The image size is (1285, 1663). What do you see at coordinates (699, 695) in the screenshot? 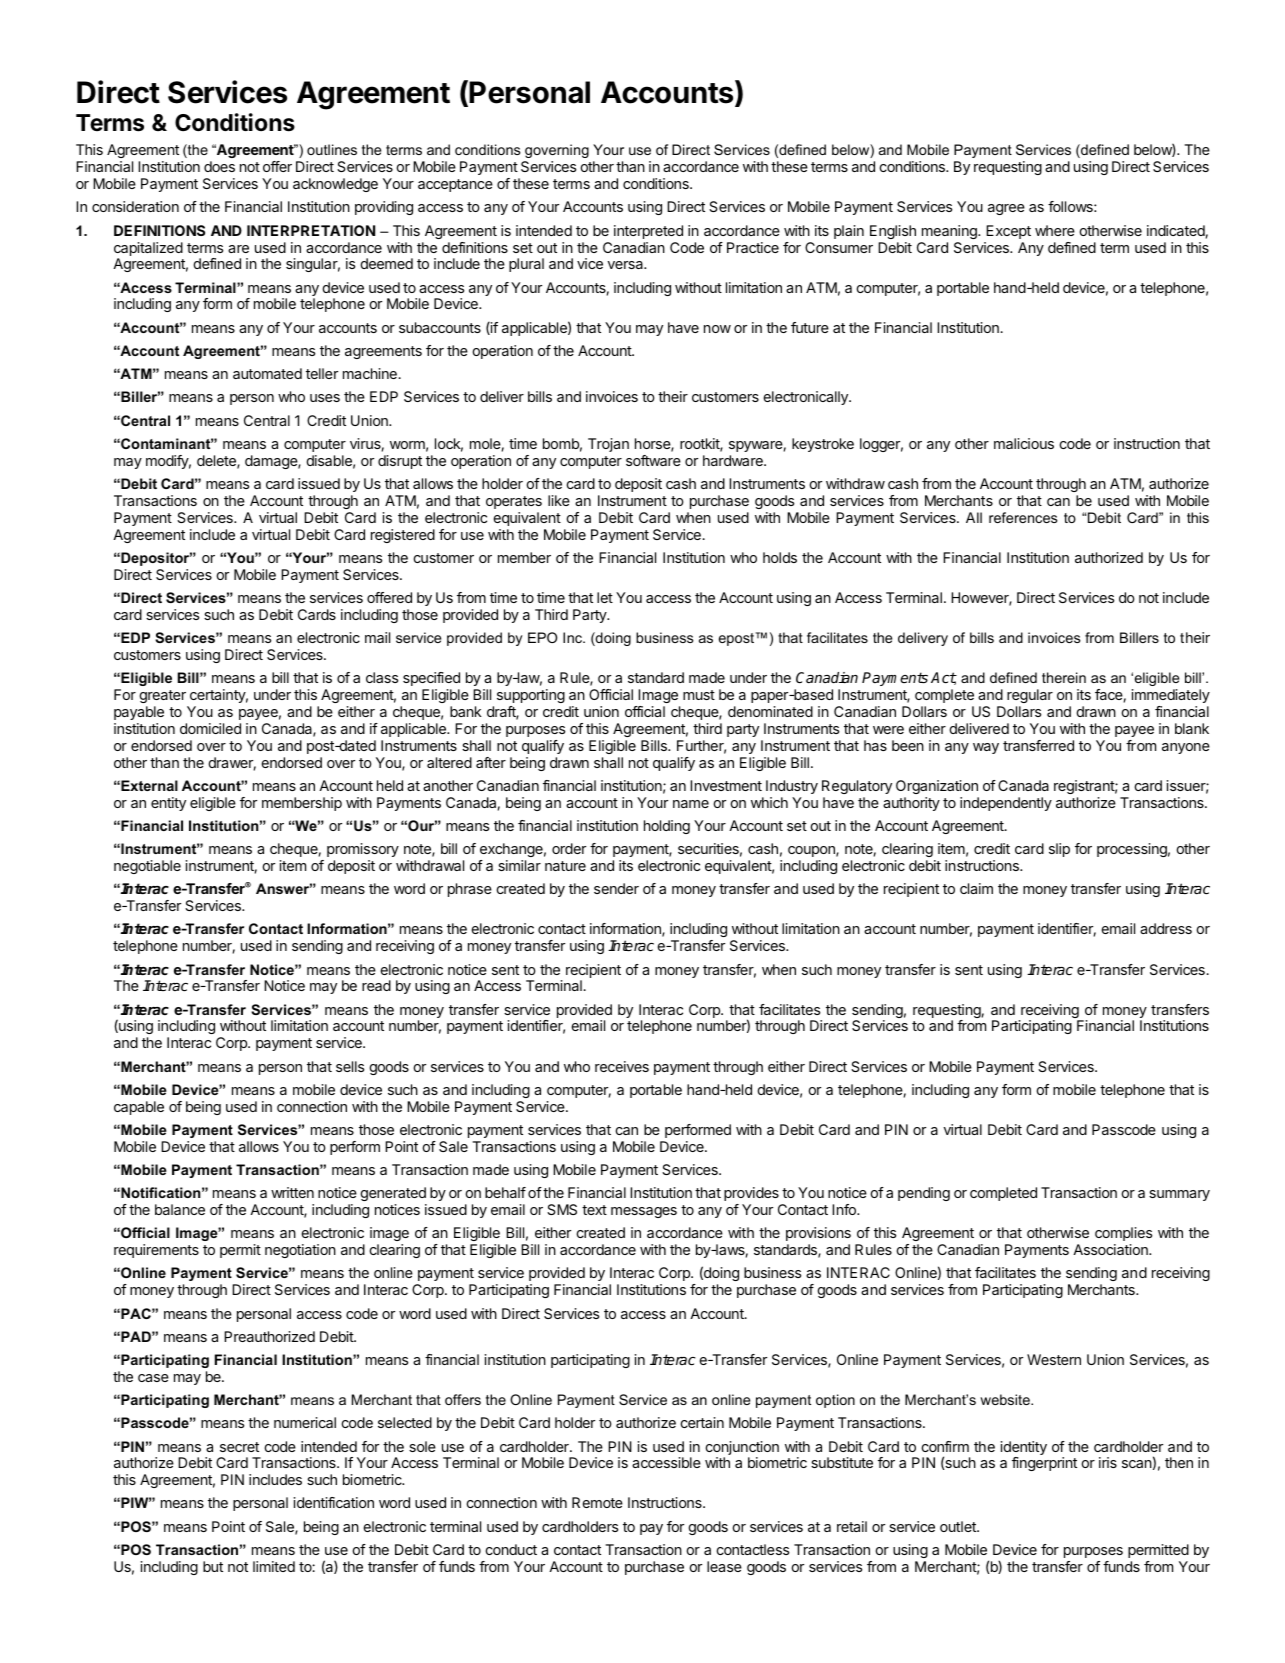
I see `must` at bounding box center [699, 695].
